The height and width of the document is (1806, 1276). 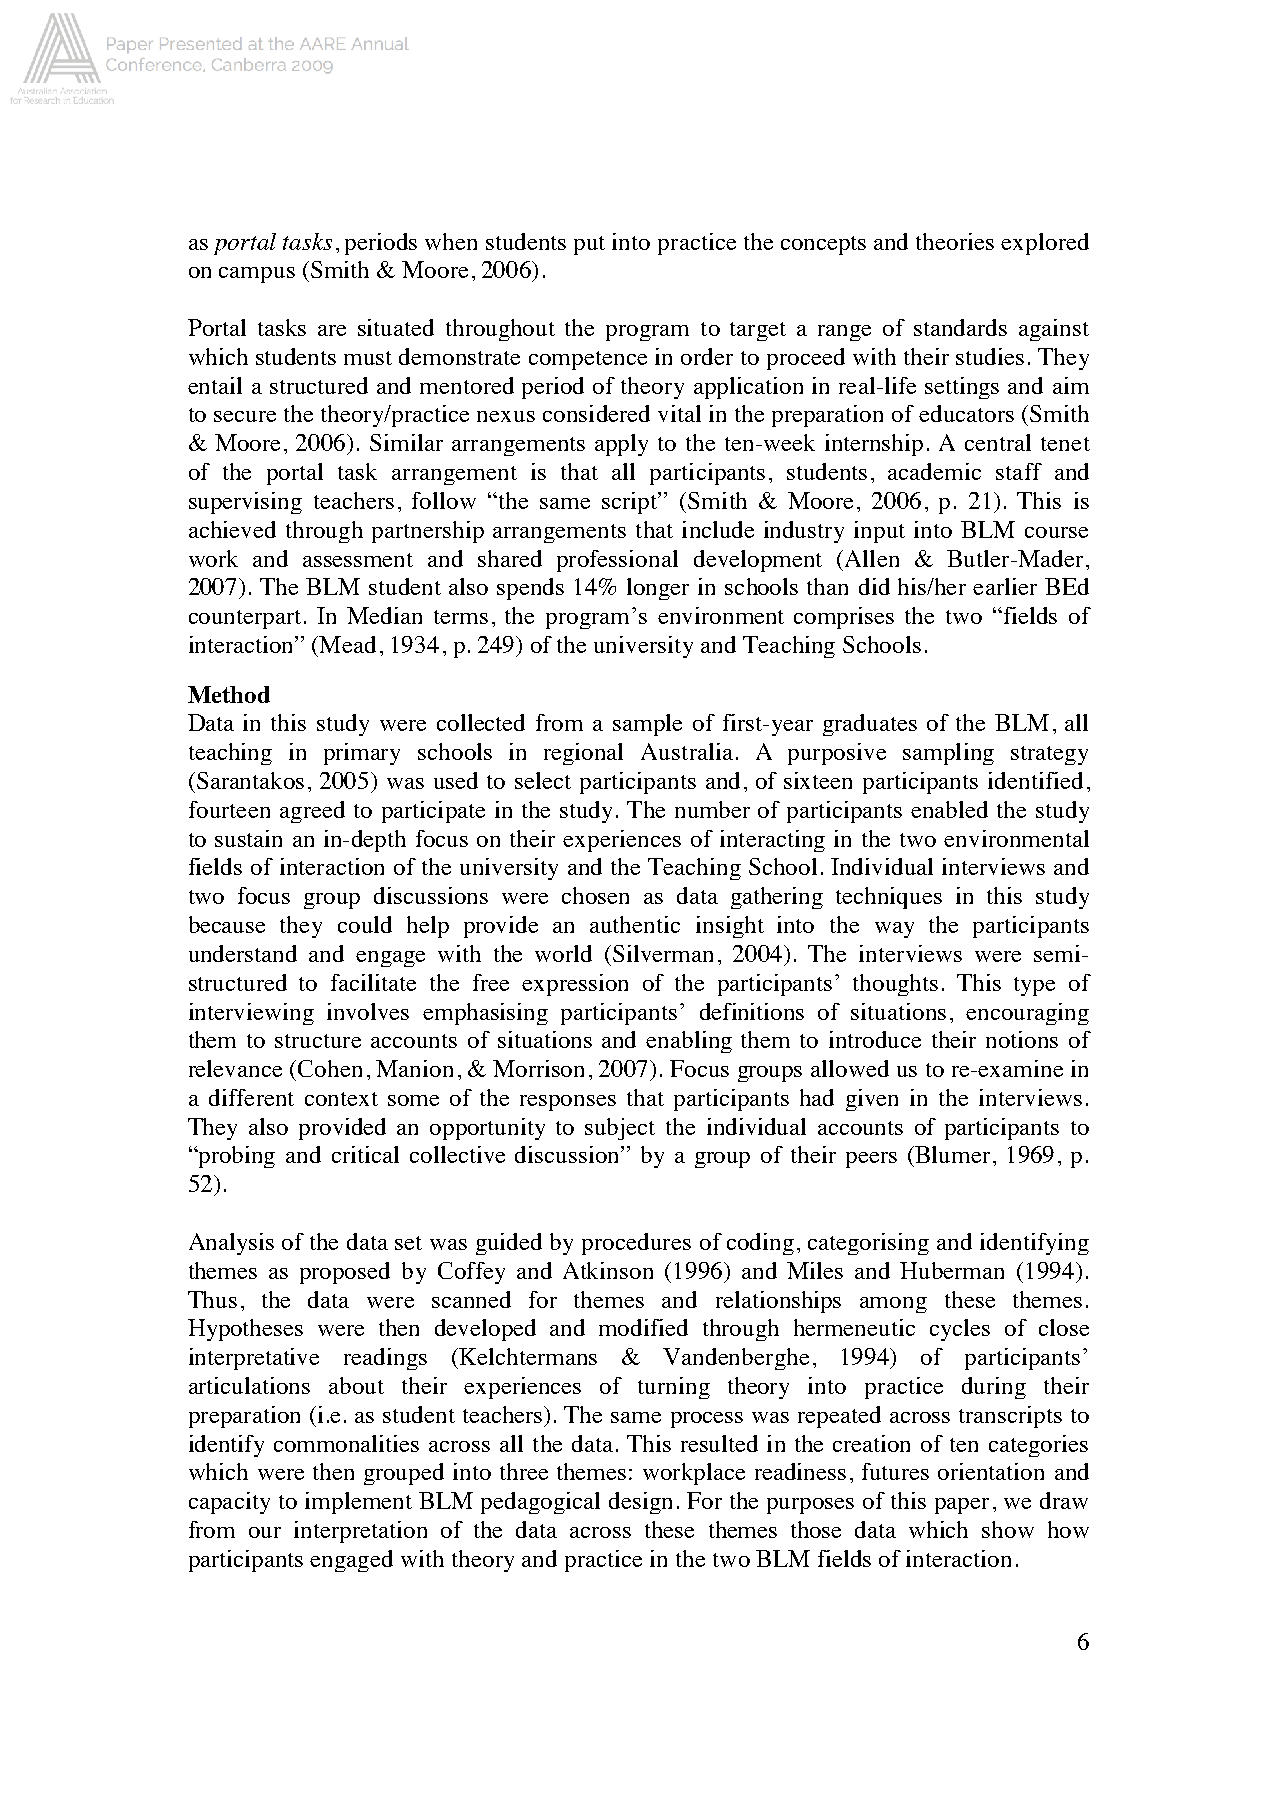 What do you see at coordinates (948, 754) in the document?
I see `sampling` at bounding box center [948, 754].
